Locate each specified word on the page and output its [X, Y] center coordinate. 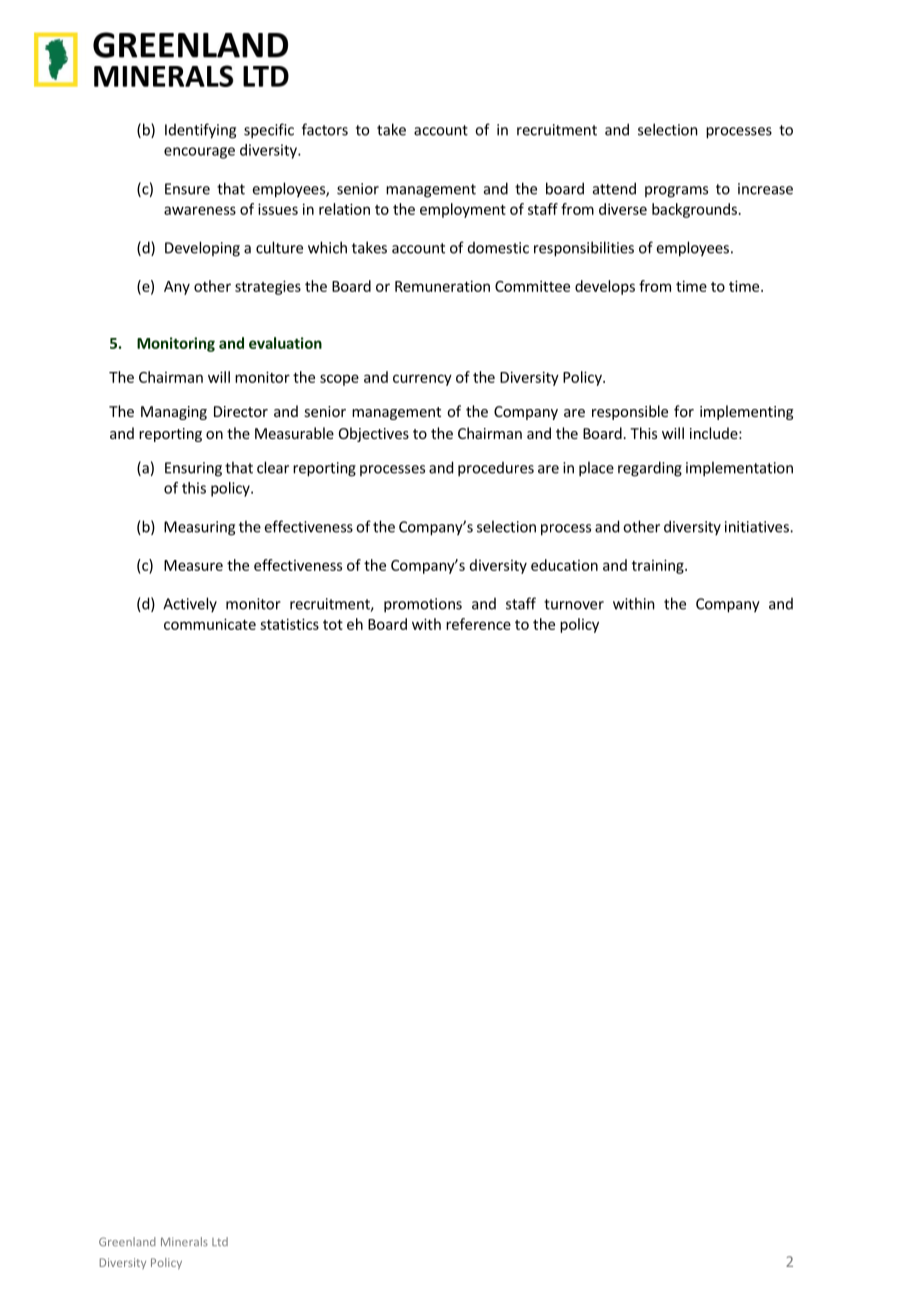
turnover [574, 604]
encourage [199, 153]
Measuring [199, 528]
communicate [210, 624]
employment [463, 210]
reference [478, 624]
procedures [496, 469]
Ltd [220, 1241]
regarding [650, 469]
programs [676, 192]
